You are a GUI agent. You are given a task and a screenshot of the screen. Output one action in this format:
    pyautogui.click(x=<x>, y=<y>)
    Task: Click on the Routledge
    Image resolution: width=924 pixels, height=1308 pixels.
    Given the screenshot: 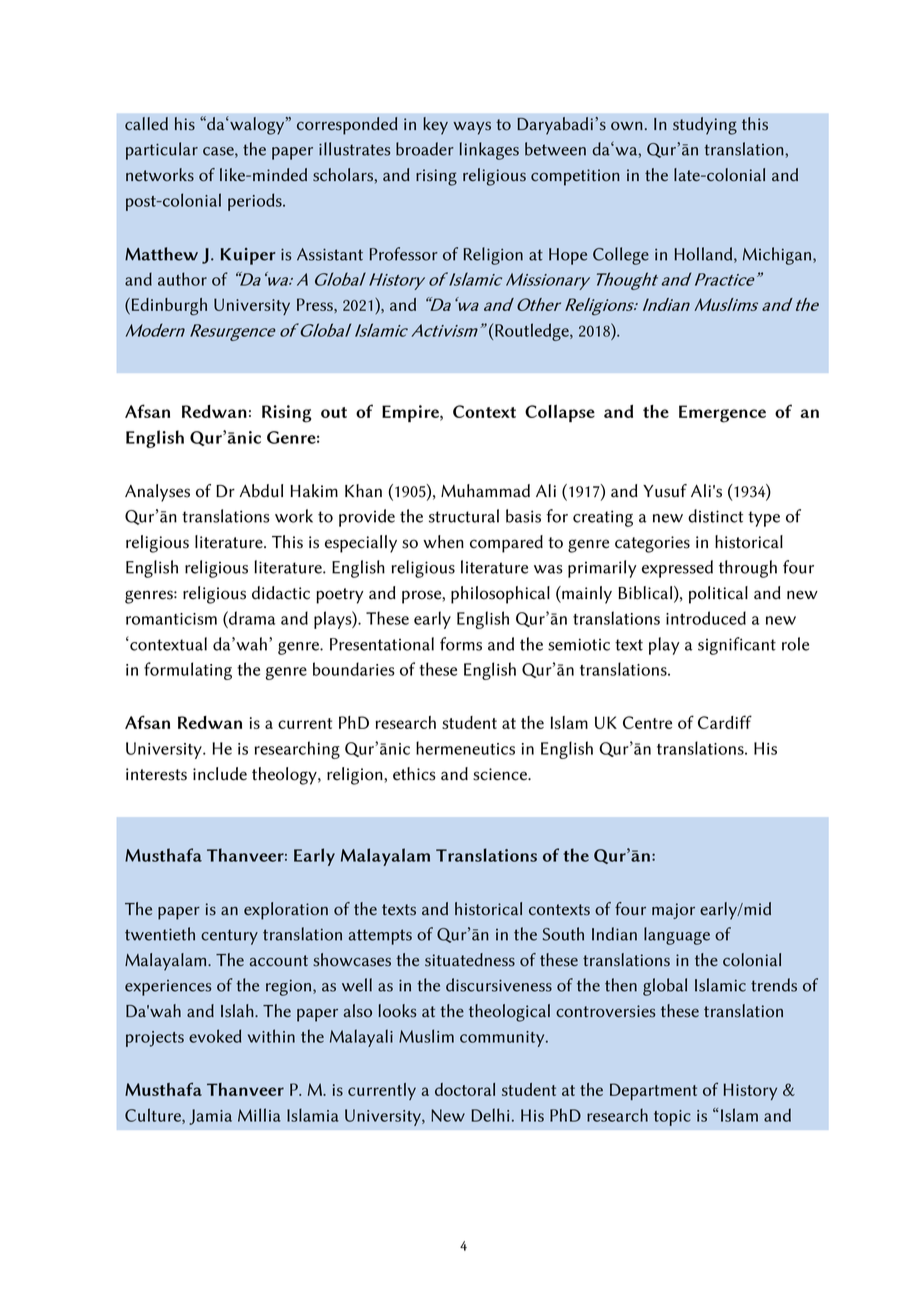 What is the action you would take?
    pyautogui.click(x=533, y=332)
